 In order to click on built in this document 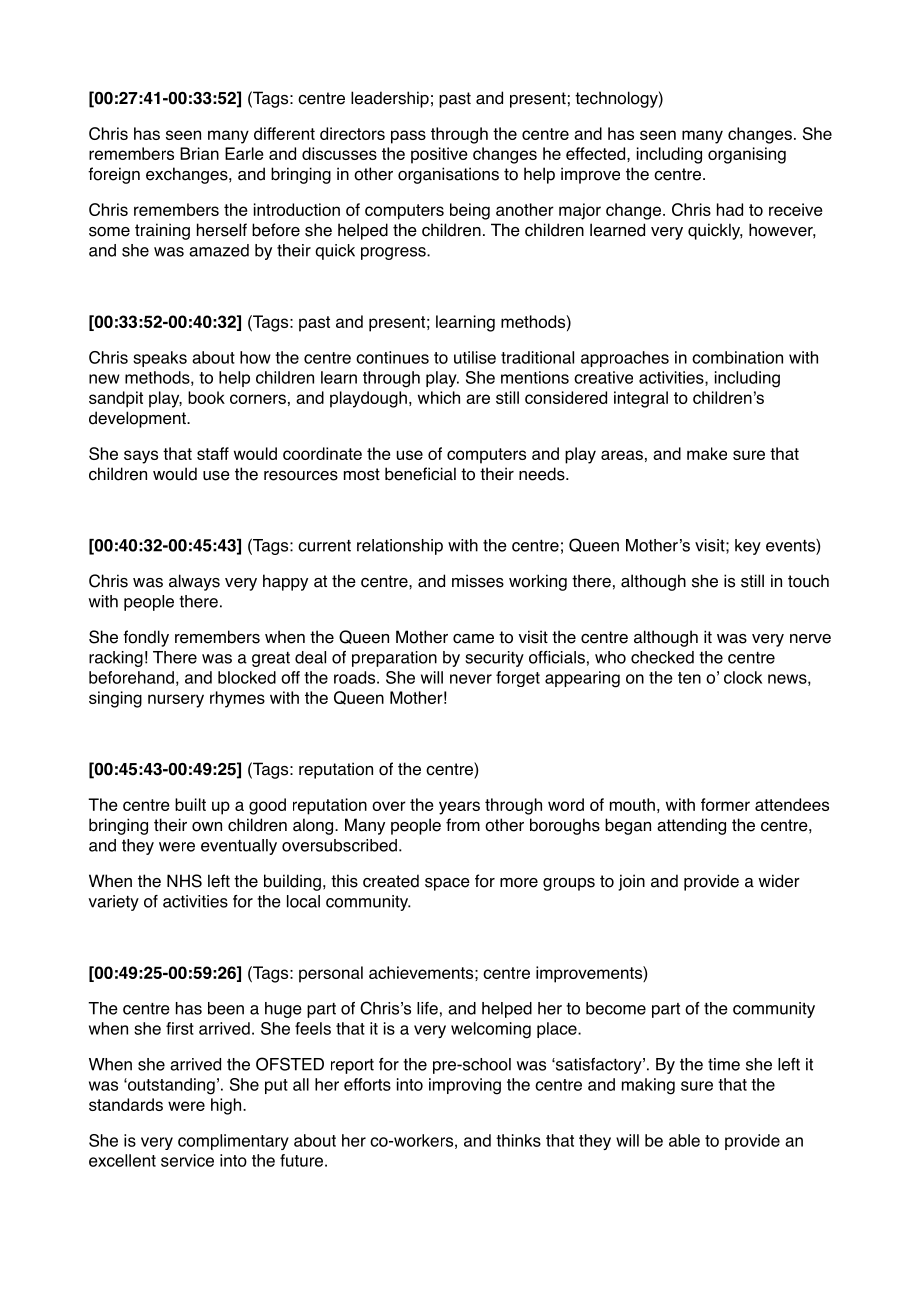, I will do `click(190, 804)`.
